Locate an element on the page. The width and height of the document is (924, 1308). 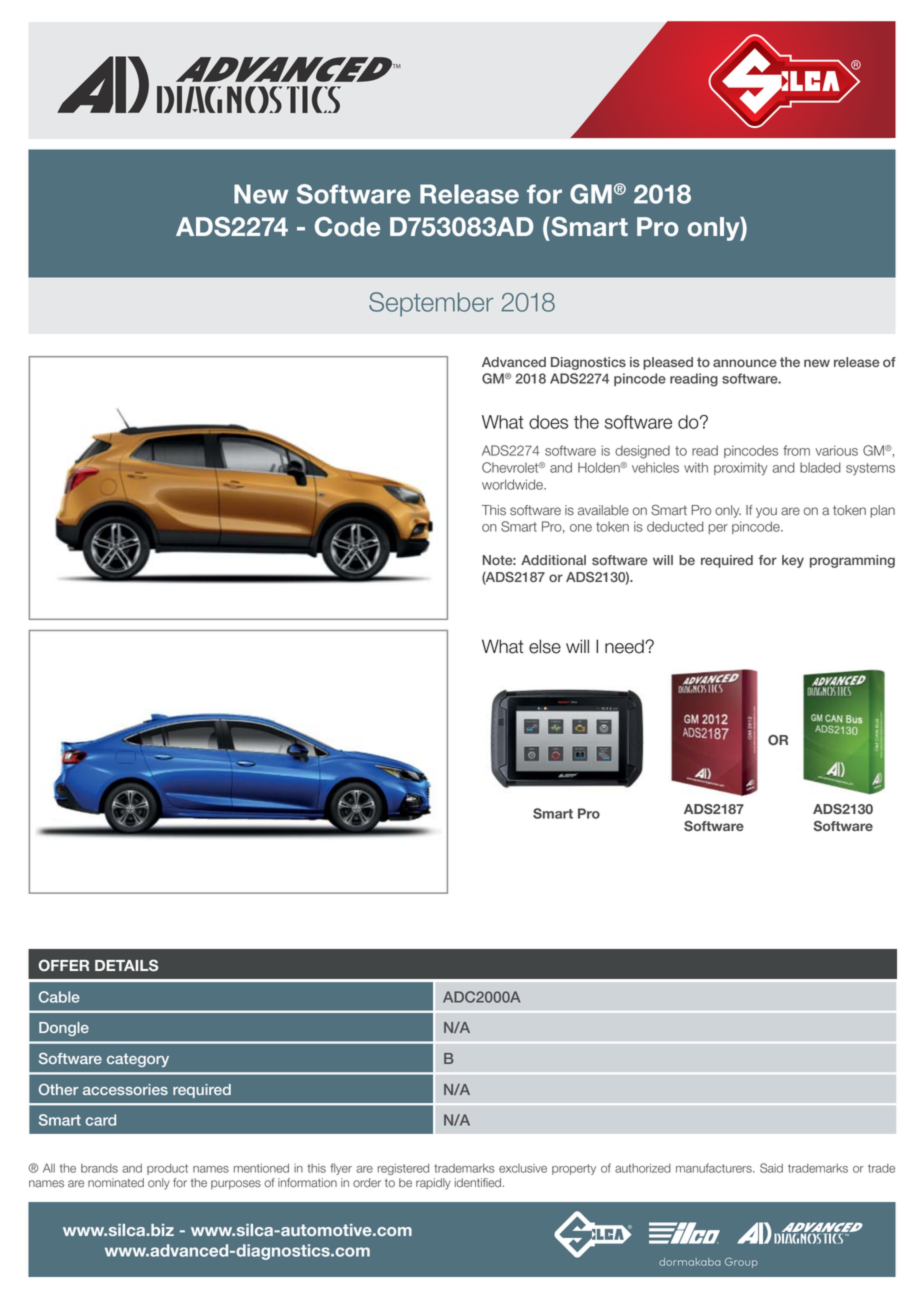
need is located at coordinates (625, 646).
